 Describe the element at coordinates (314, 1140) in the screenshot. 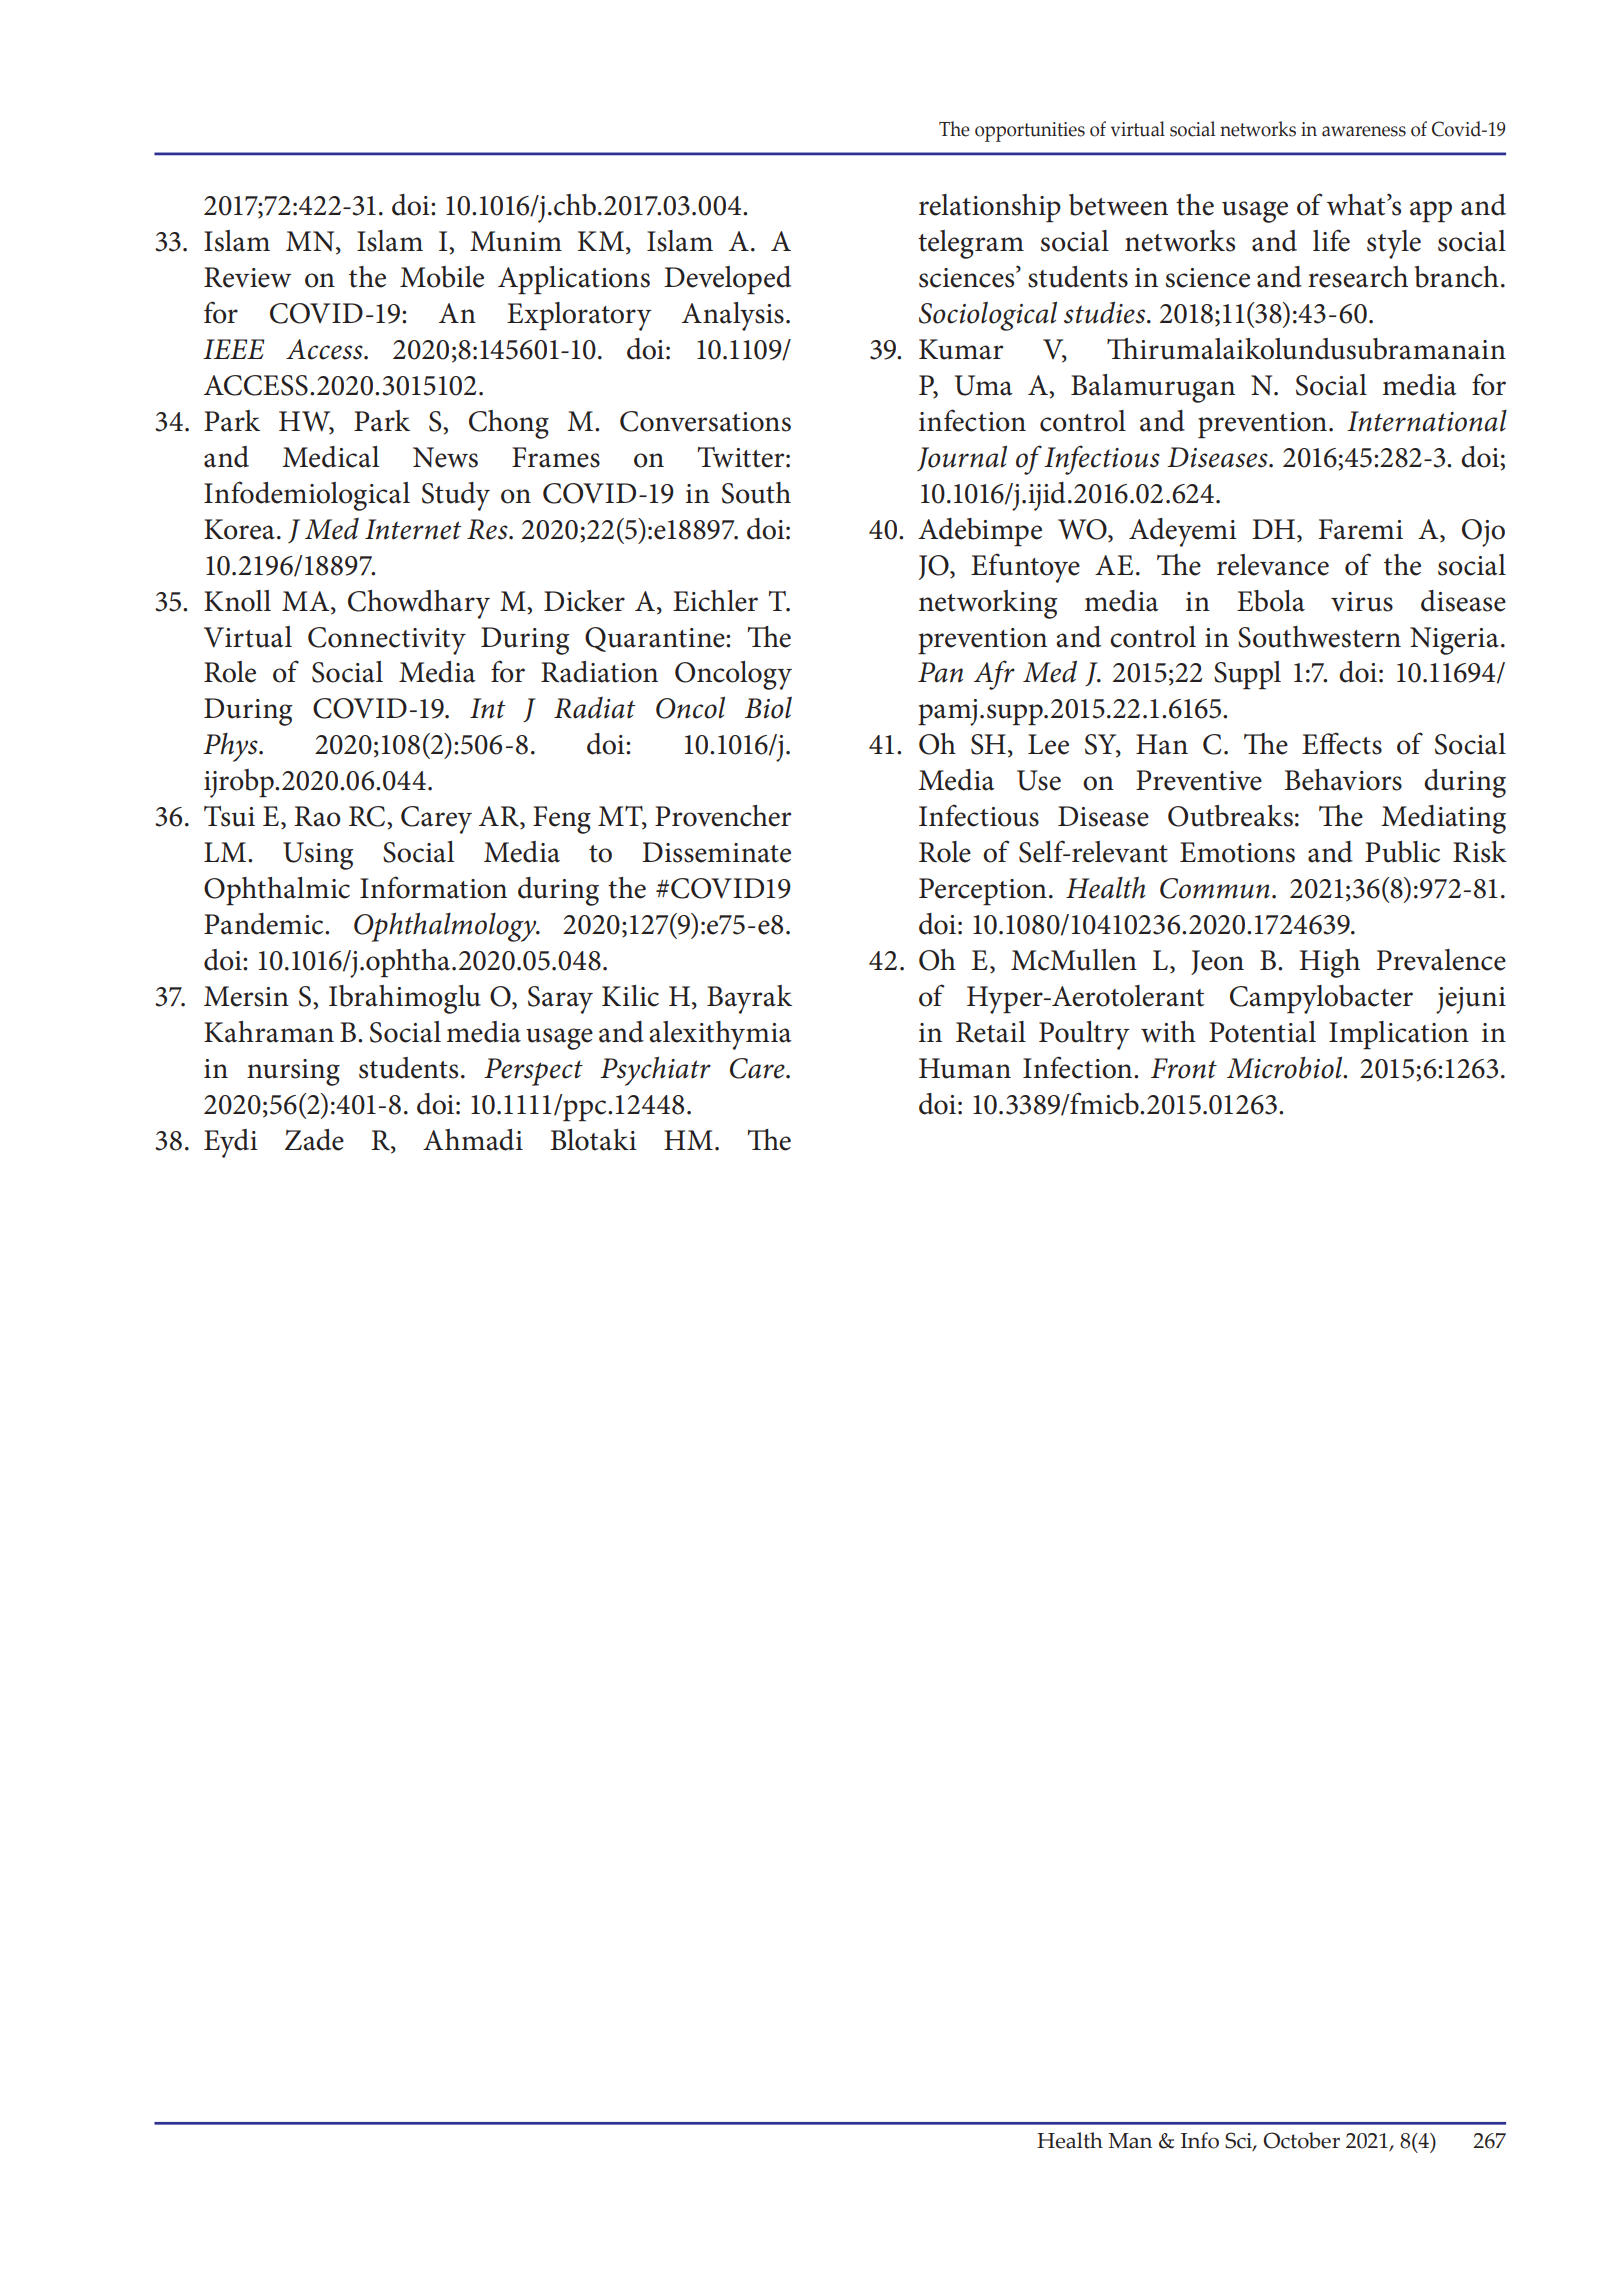

I see `Zade` at that location.
